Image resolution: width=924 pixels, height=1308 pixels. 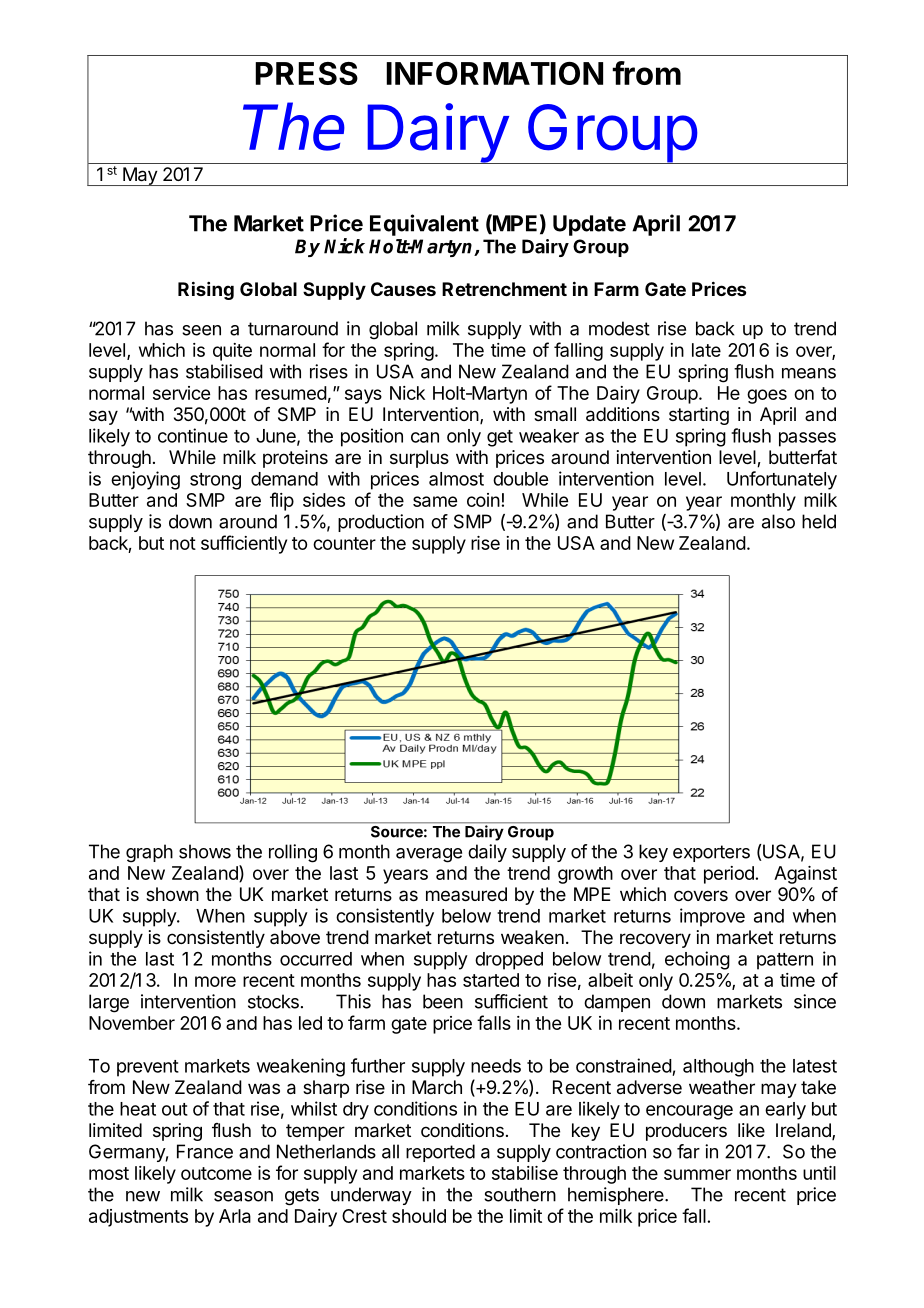 What do you see at coordinates (216, 1173) in the image?
I see `outcome` at bounding box center [216, 1173].
